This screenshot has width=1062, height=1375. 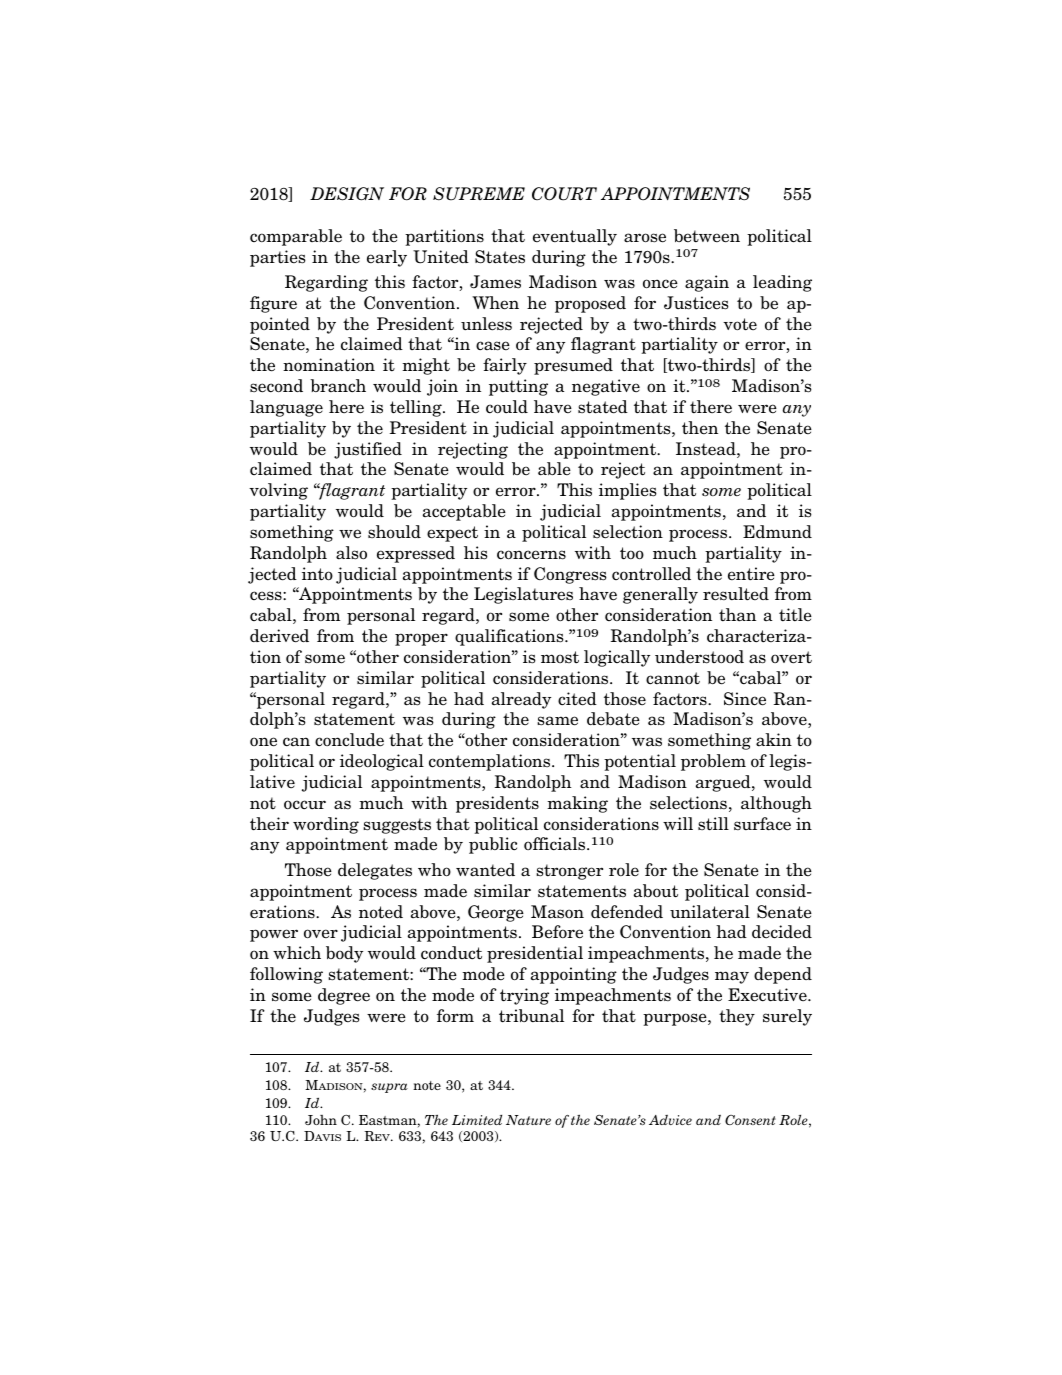 I want to click on derived, so click(x=279, y=636).
